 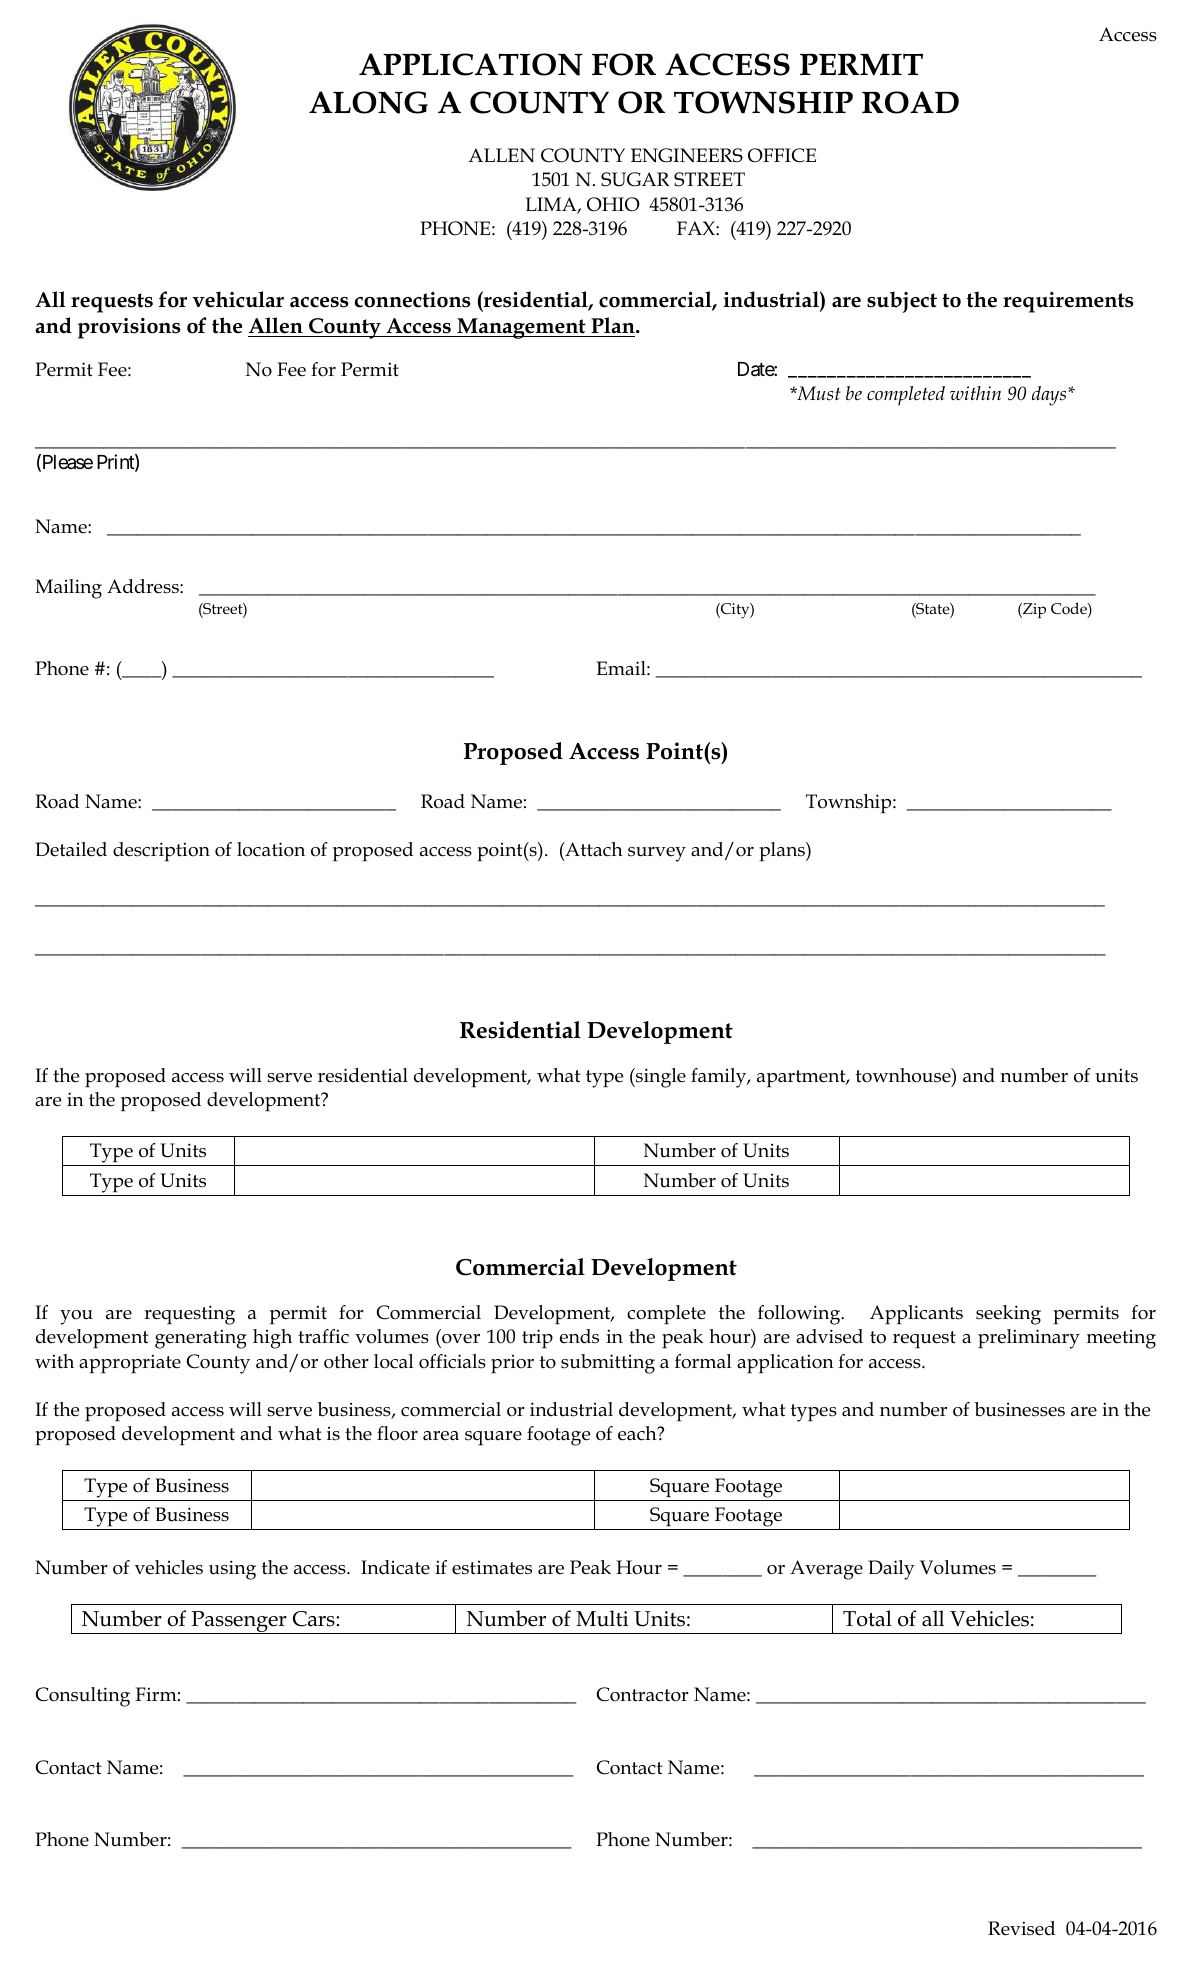 What do you see at coordinates (238, 299) in the image?
I see `vehicular` at bounding box center [238, 299].
